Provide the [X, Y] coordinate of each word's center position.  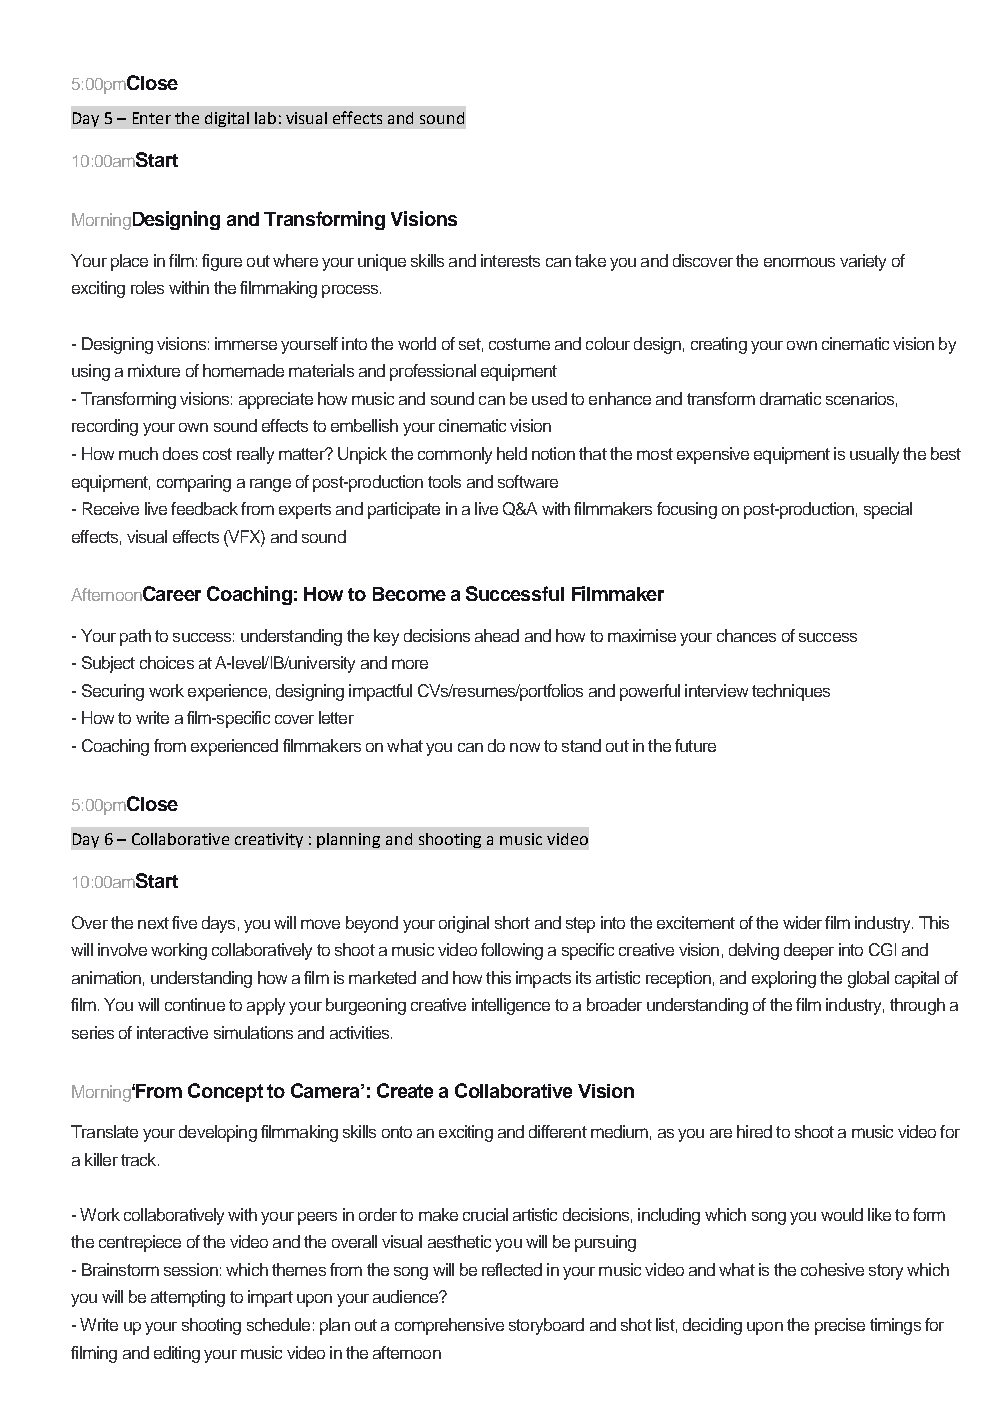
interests [510, 260]
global [868, 979]
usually [874, 455]
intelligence [511, 1006]
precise [840, 1326]
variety [863, 262]
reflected [512, 1269]
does [180, 453]
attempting [188, 1298]
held [512, 453]
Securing [113, 692]
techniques [791, 692]
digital [227, 119]
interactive [172, 1032]
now [525, 747]
